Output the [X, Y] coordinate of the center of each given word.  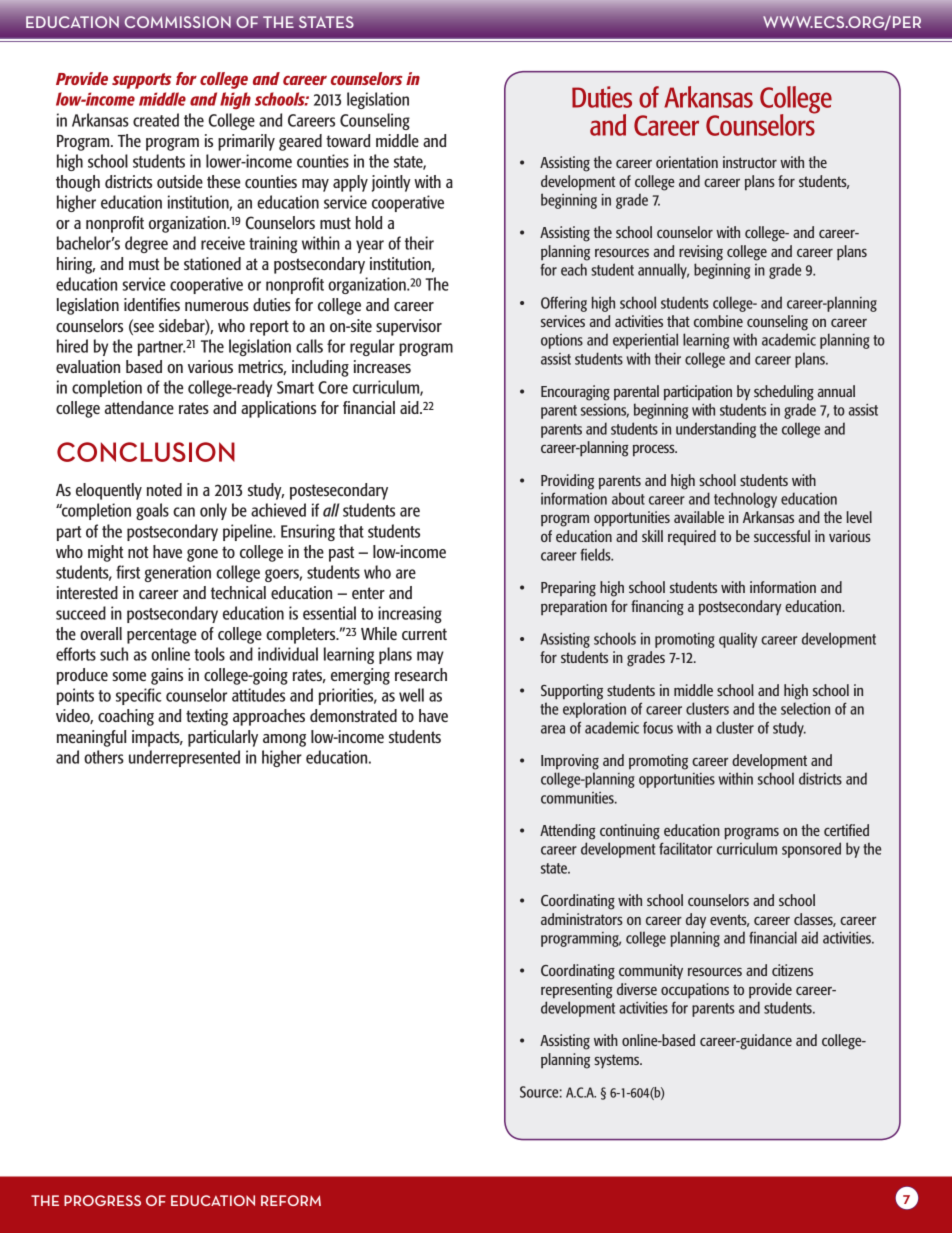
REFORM [291, 1200]
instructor [750, 162]
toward [348, 140]
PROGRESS [102, 1200]
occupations [695, 991]
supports [142, 81]
